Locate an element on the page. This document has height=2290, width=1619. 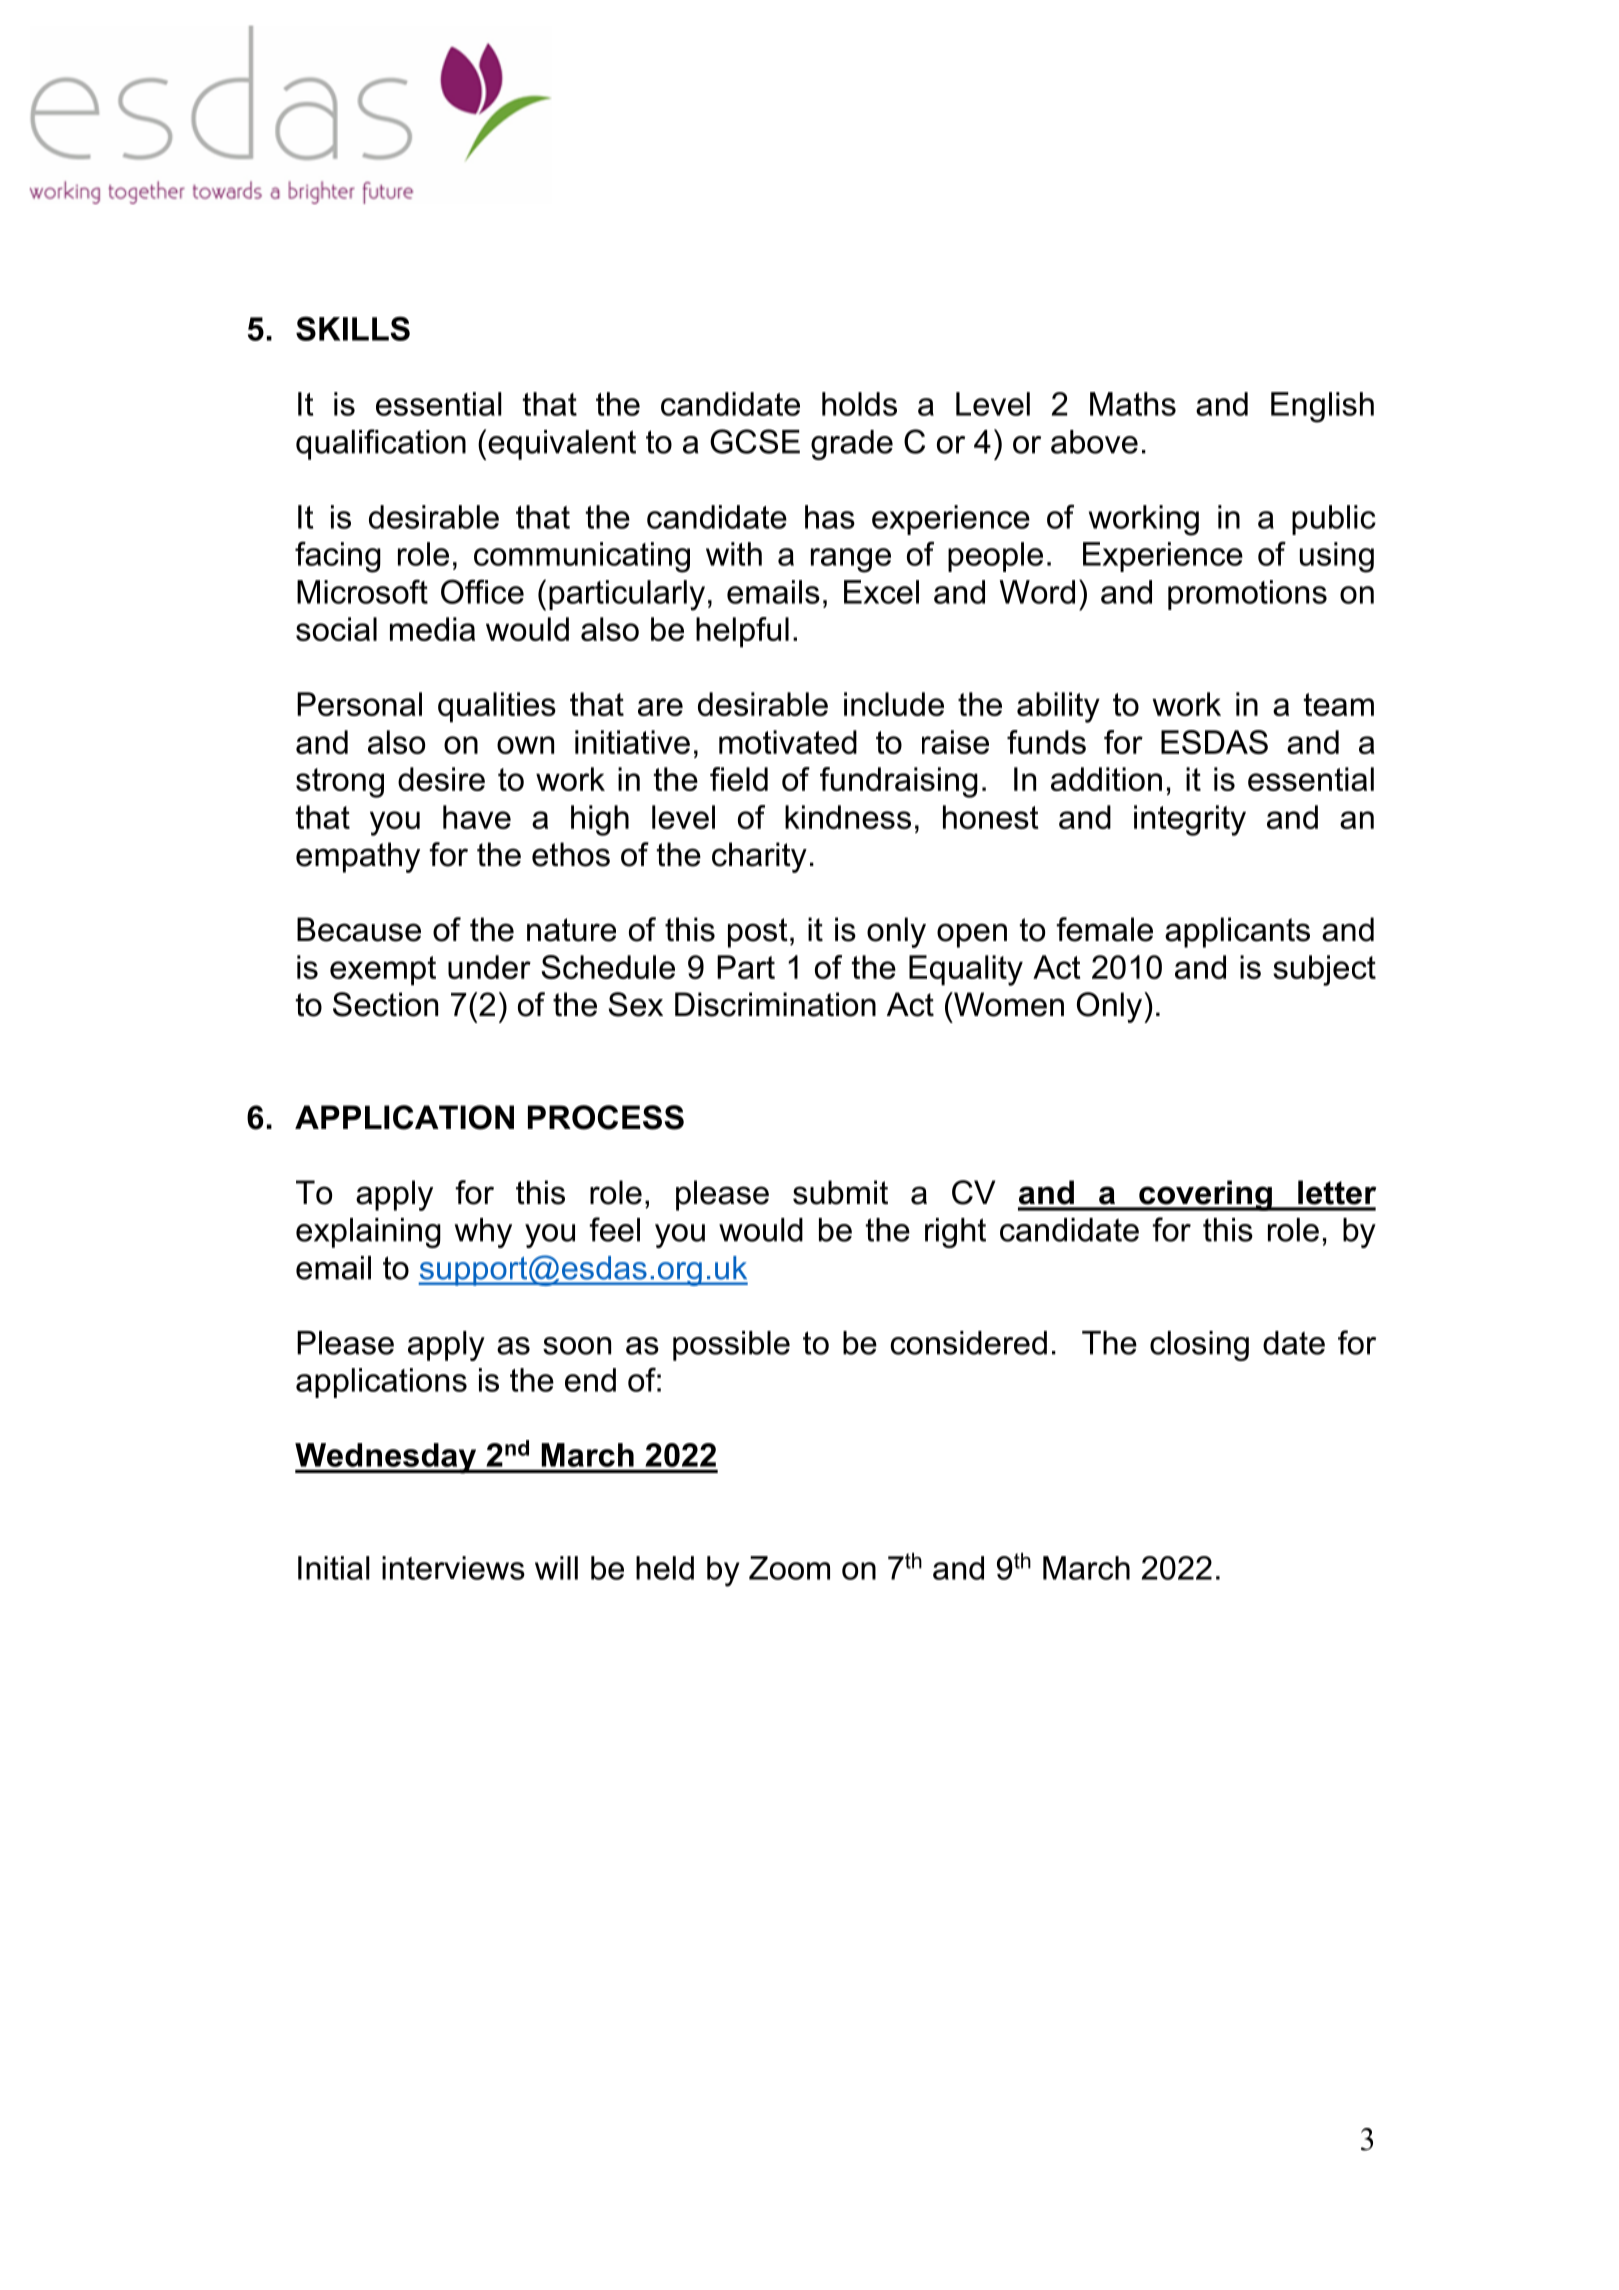
motivated is located at coordinates (788, 742).
